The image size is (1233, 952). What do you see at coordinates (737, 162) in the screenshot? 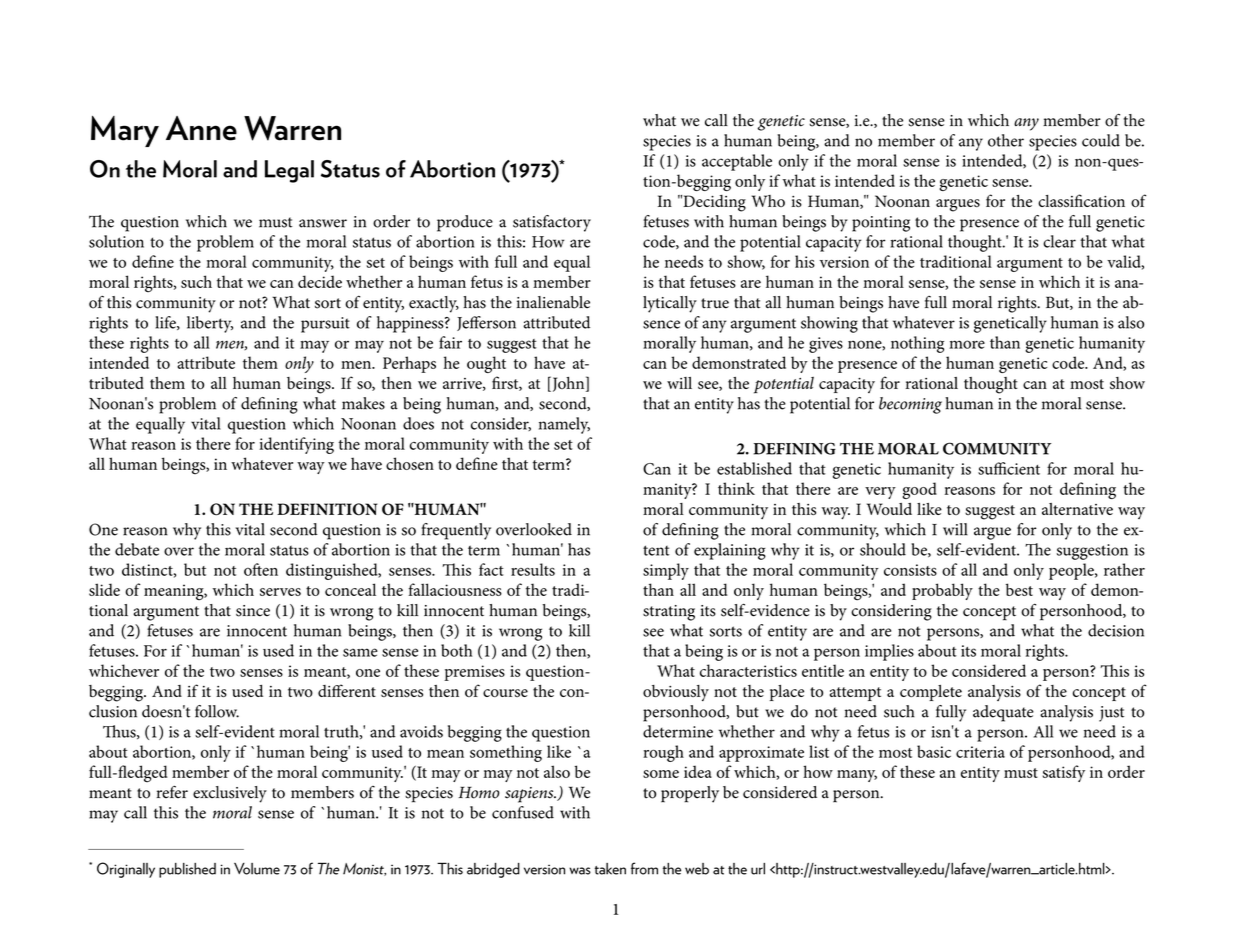
I see `acceptable` at bounding box center [737, 162].
